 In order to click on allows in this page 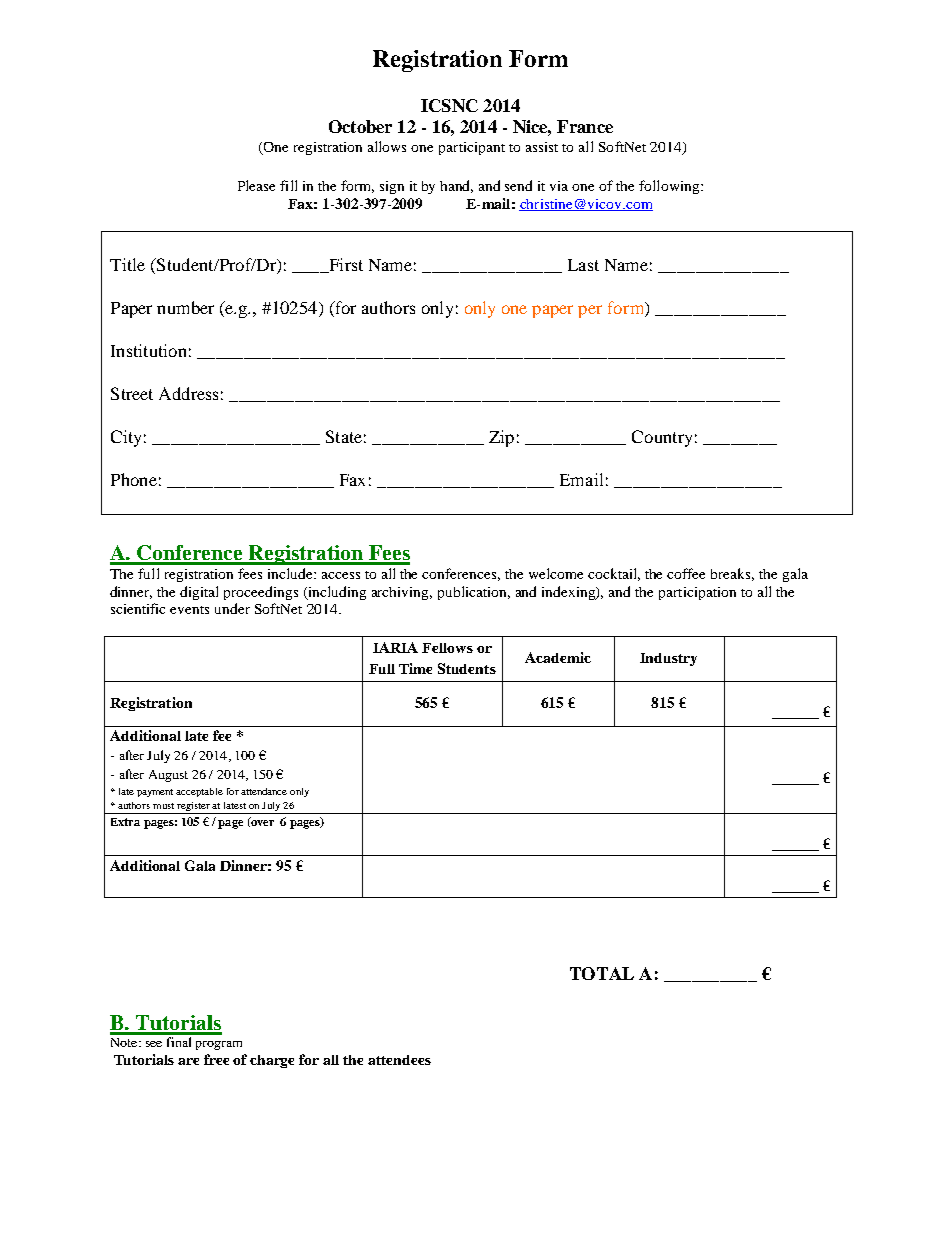, I will do `click(387, 146)`.
